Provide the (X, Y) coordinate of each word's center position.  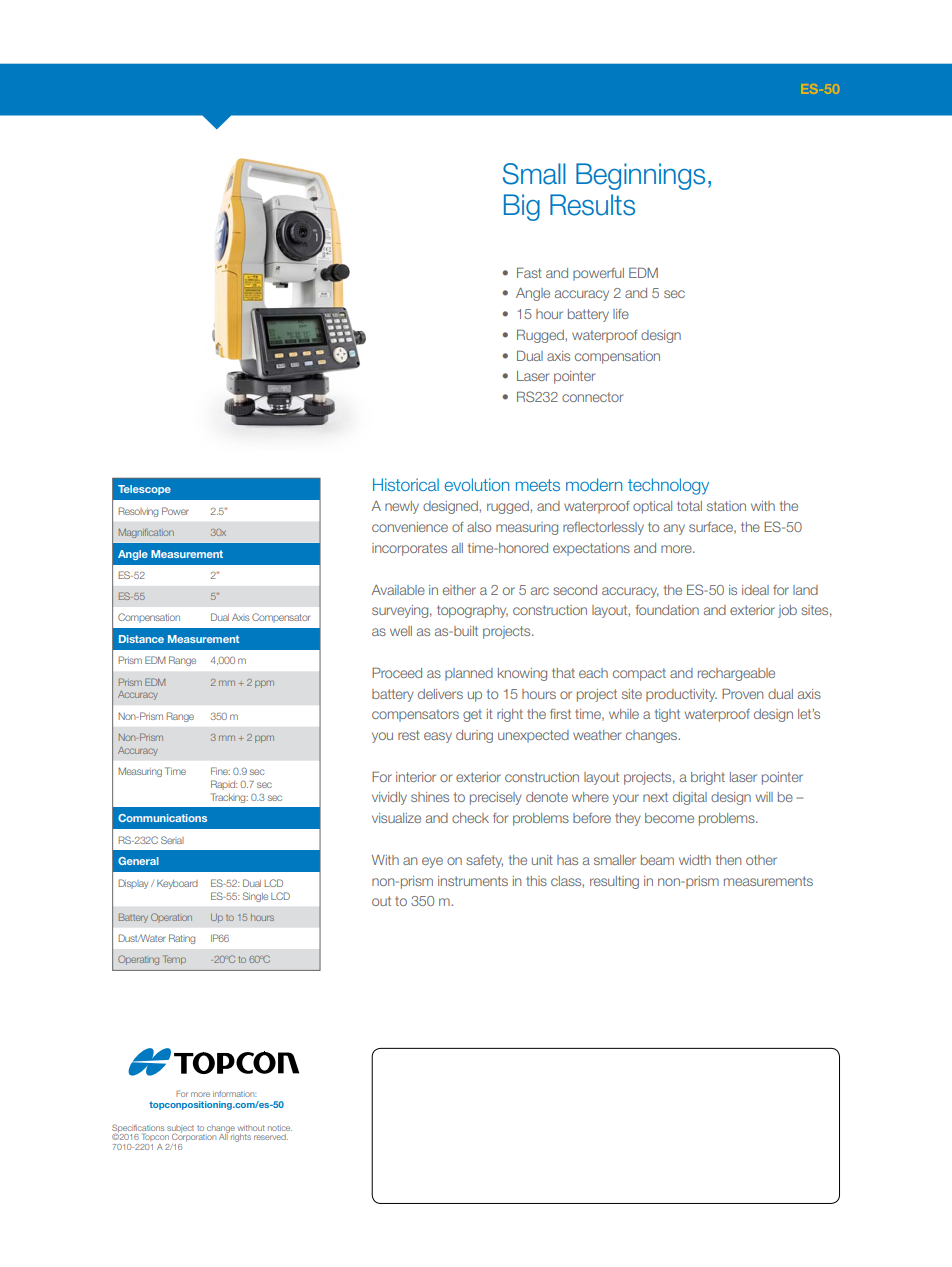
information (234, 1094)
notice (280, 1128)
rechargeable (736, 674)
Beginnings (640, 176)
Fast (529, 272)
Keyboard (177, 884)
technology (668, 486)
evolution (477, 484)
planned (469, 674)
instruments (473, 881)
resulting (614, 882)
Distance (141, 639)
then (728, 860)
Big (522, 207)
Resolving (138, 512)
